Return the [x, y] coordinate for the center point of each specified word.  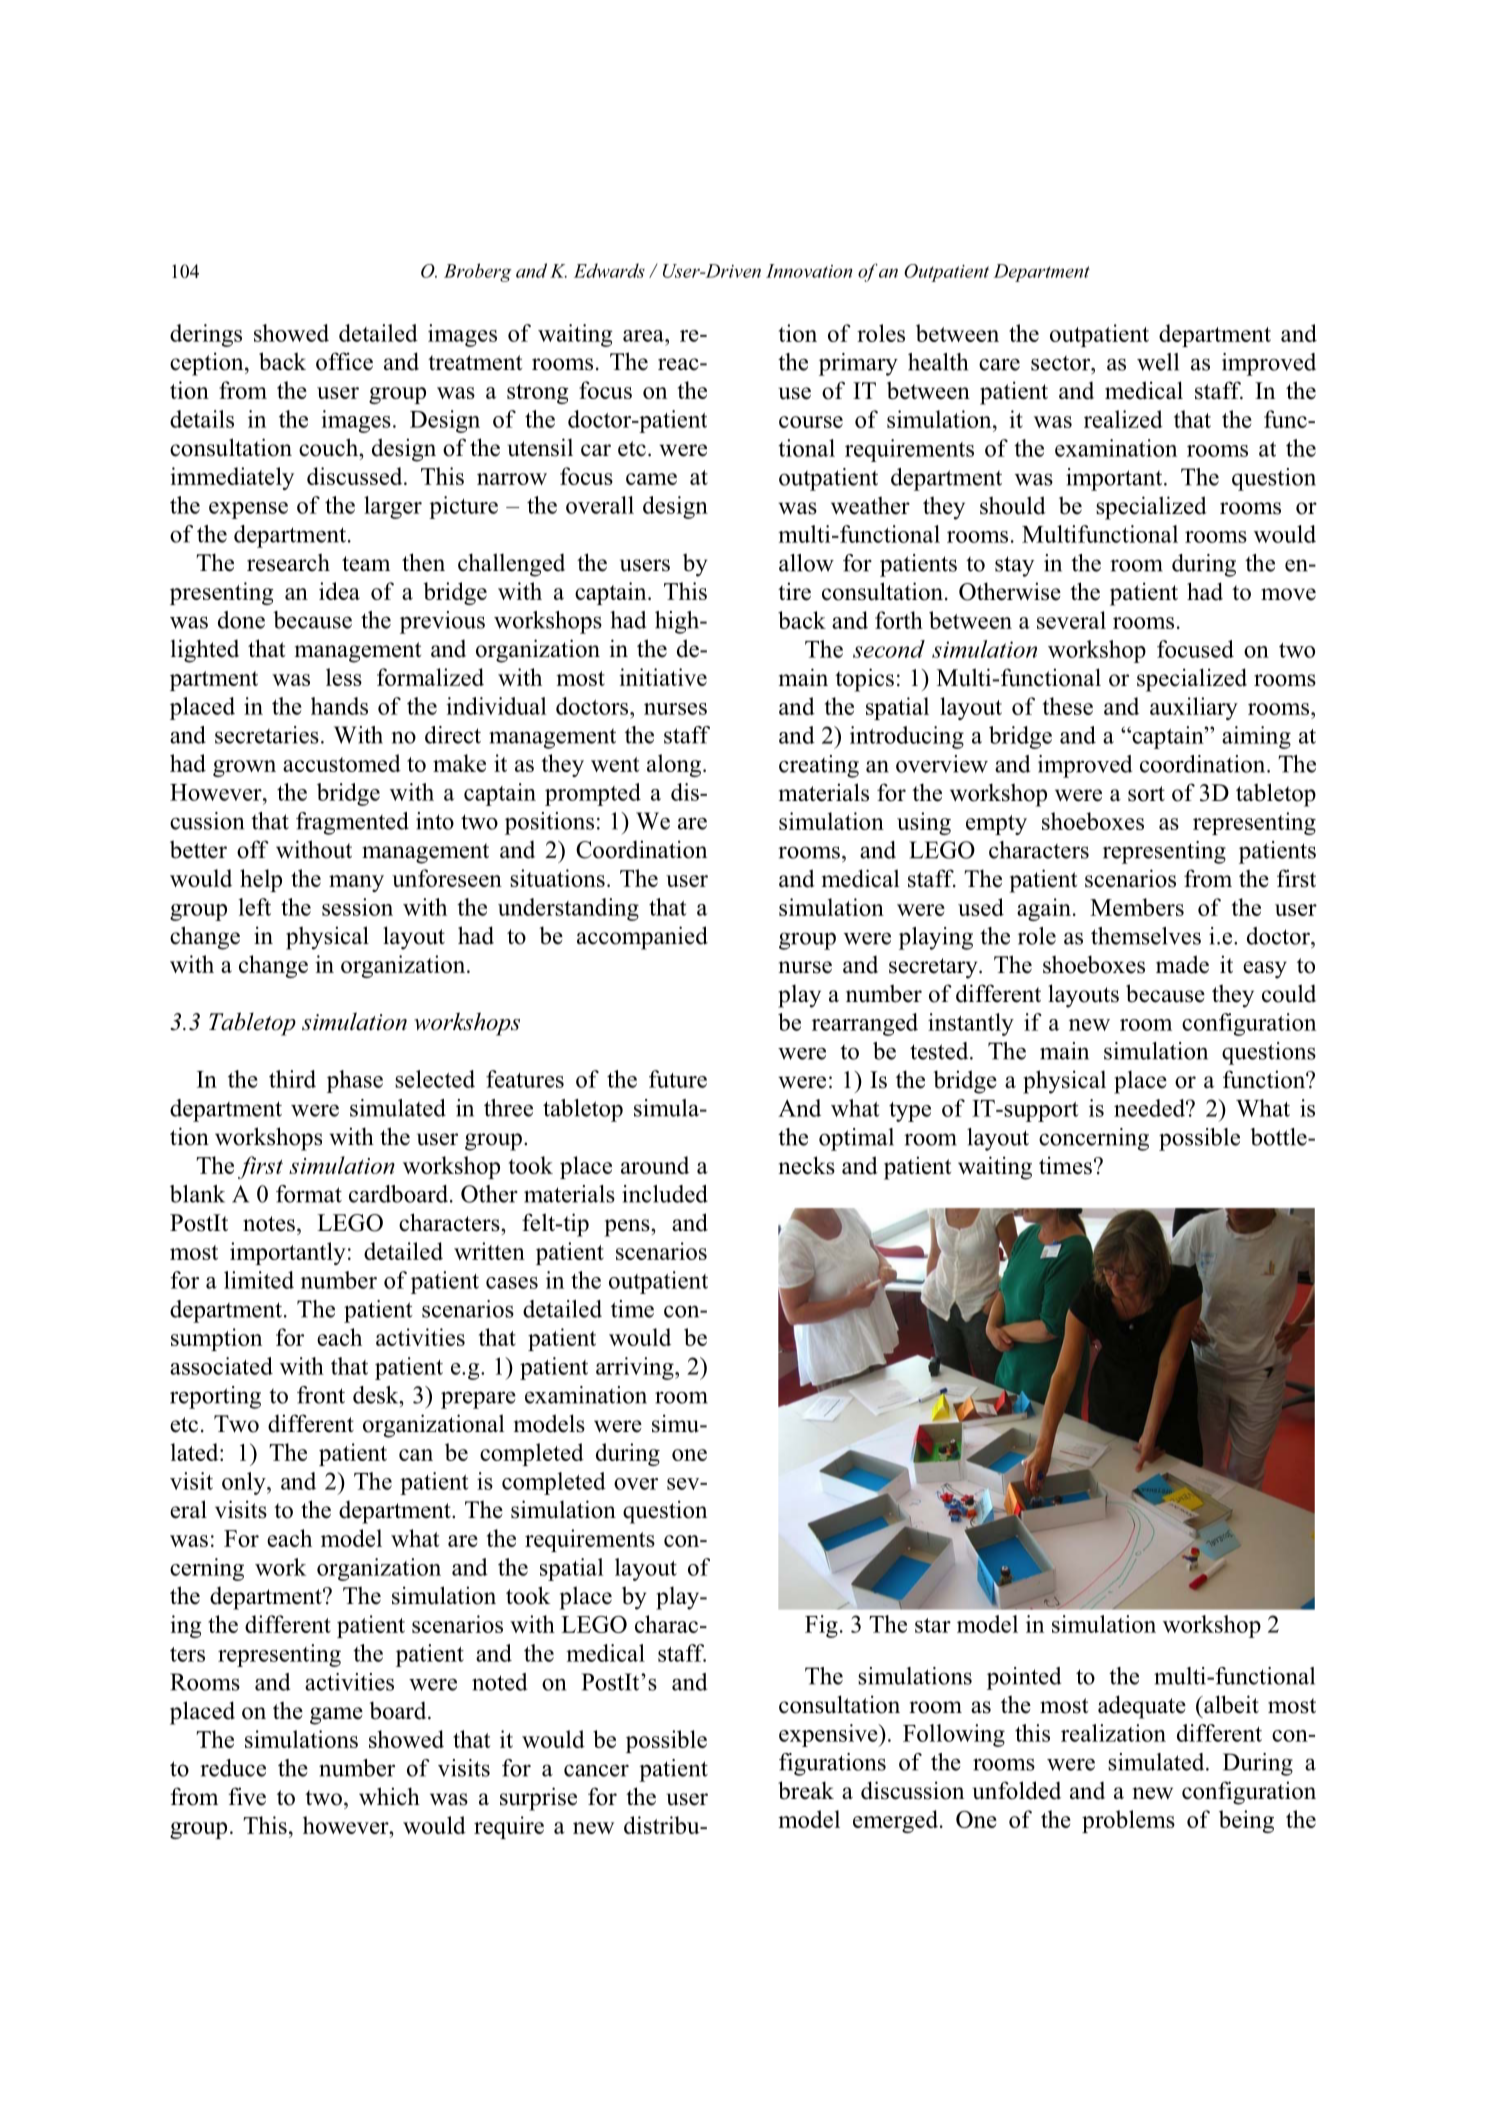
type [910, 1112]
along [674, 765]
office [344, 361]
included [665, 1194]
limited [259, 1280]
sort [1146, 794]
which [389, 1796]
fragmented [352, 823]
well [1158, 362]
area [644, 336]
